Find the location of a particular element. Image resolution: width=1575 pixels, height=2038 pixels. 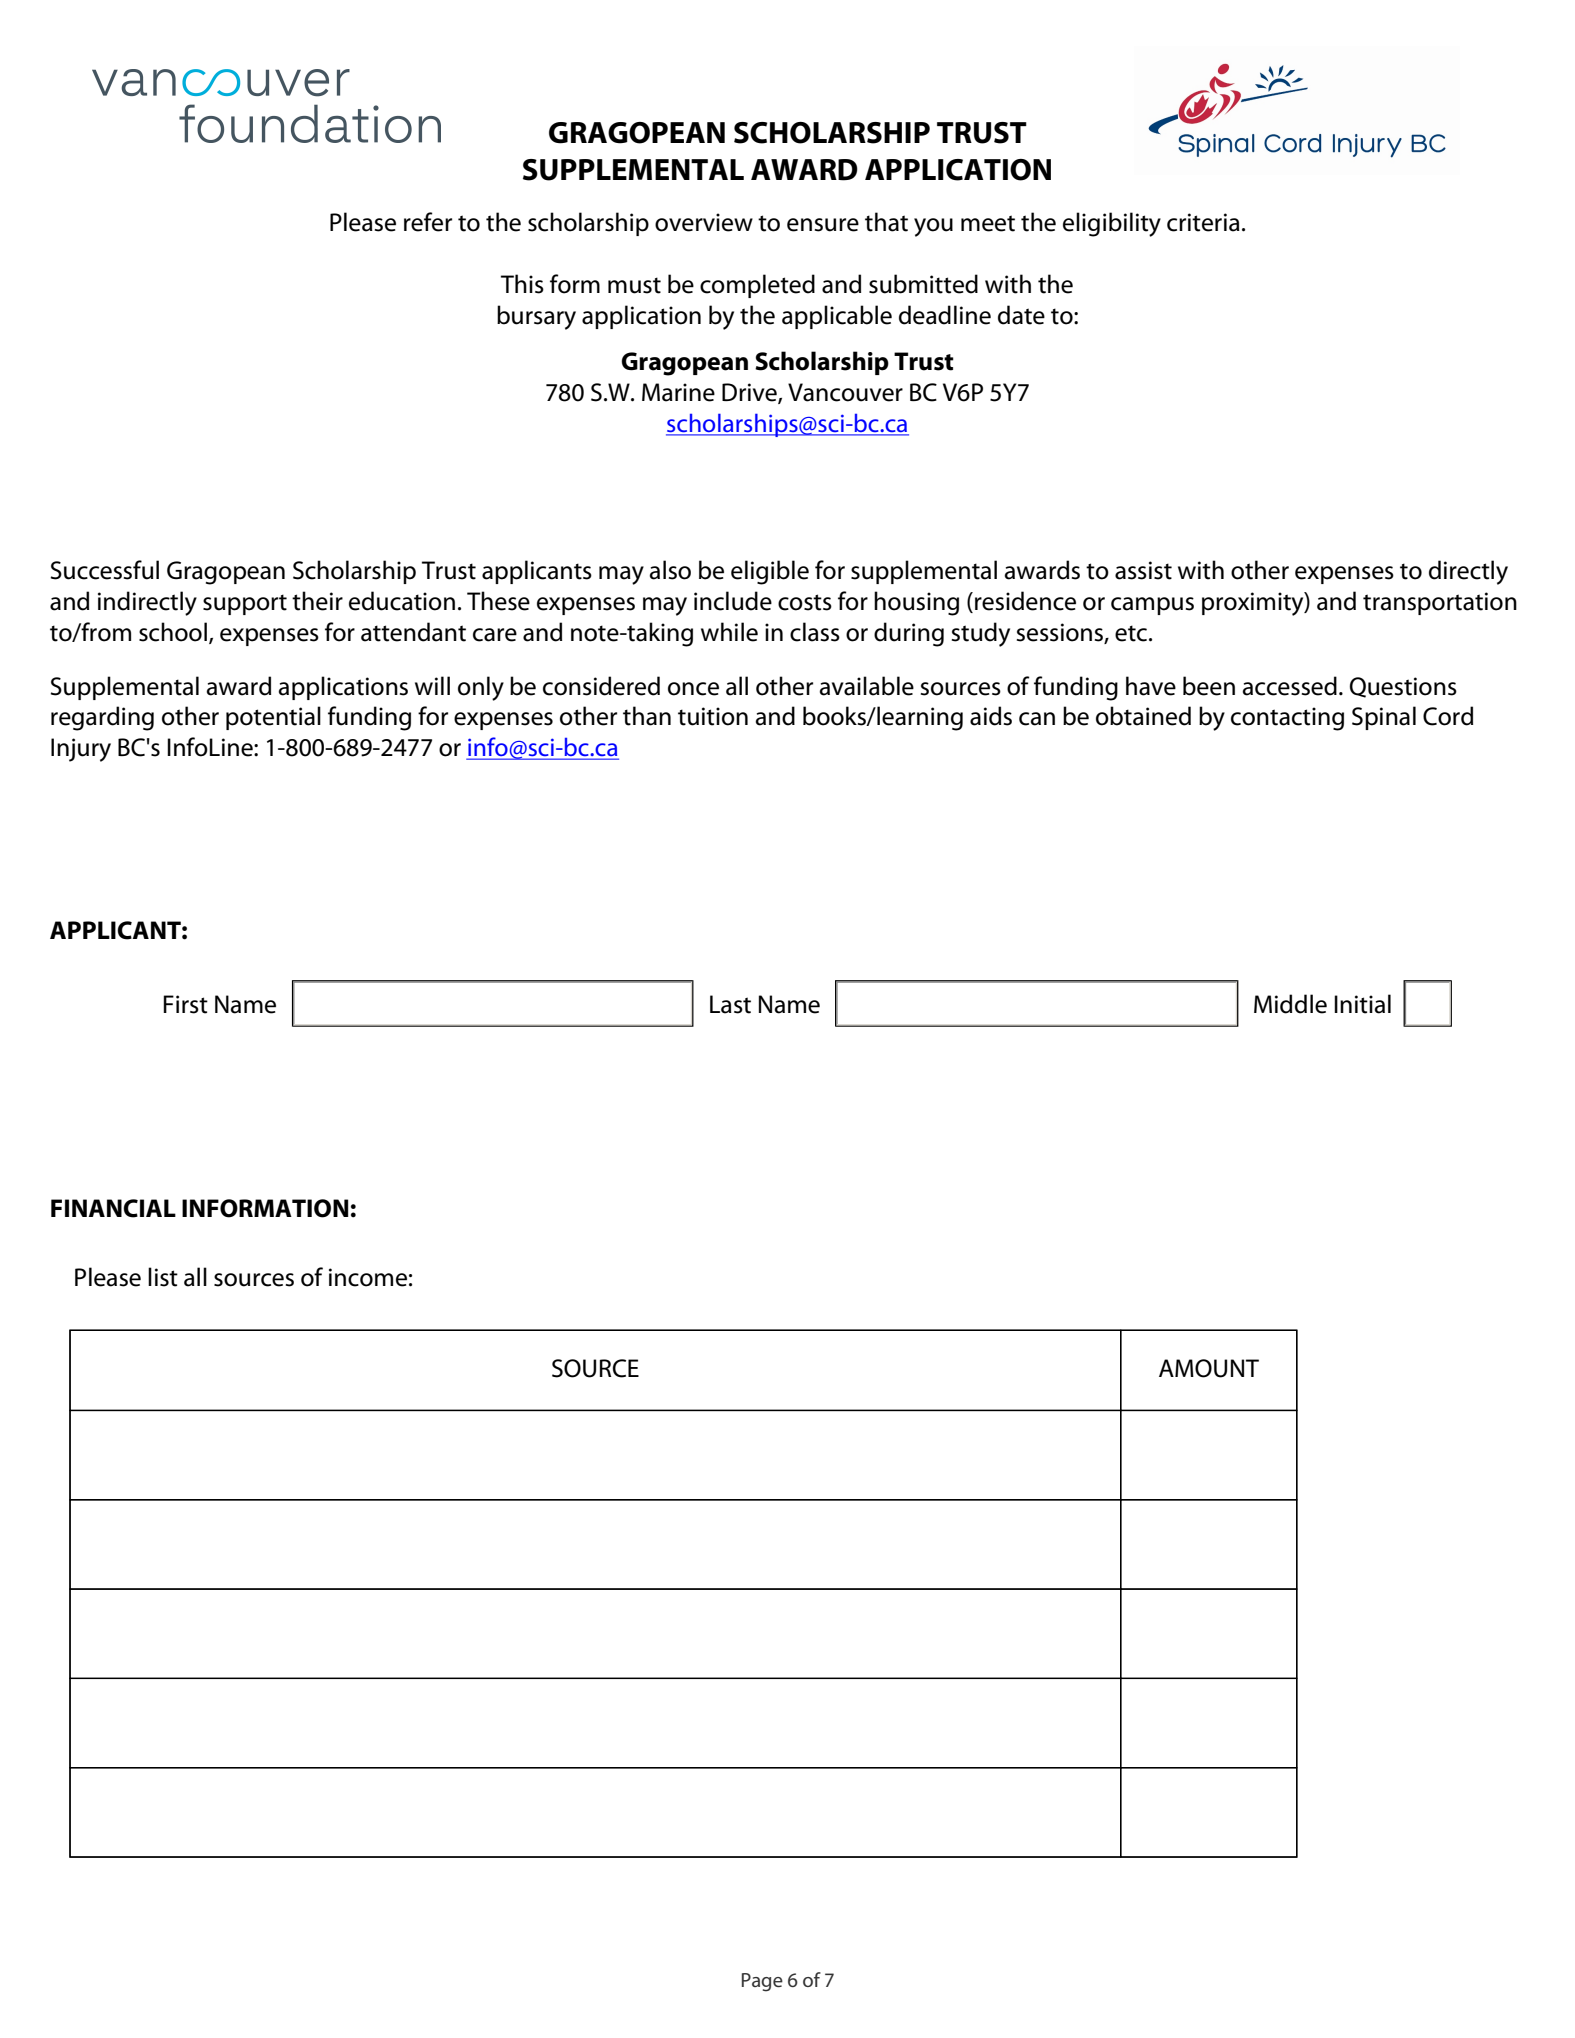

First is located at coordinates (185, 1004).
